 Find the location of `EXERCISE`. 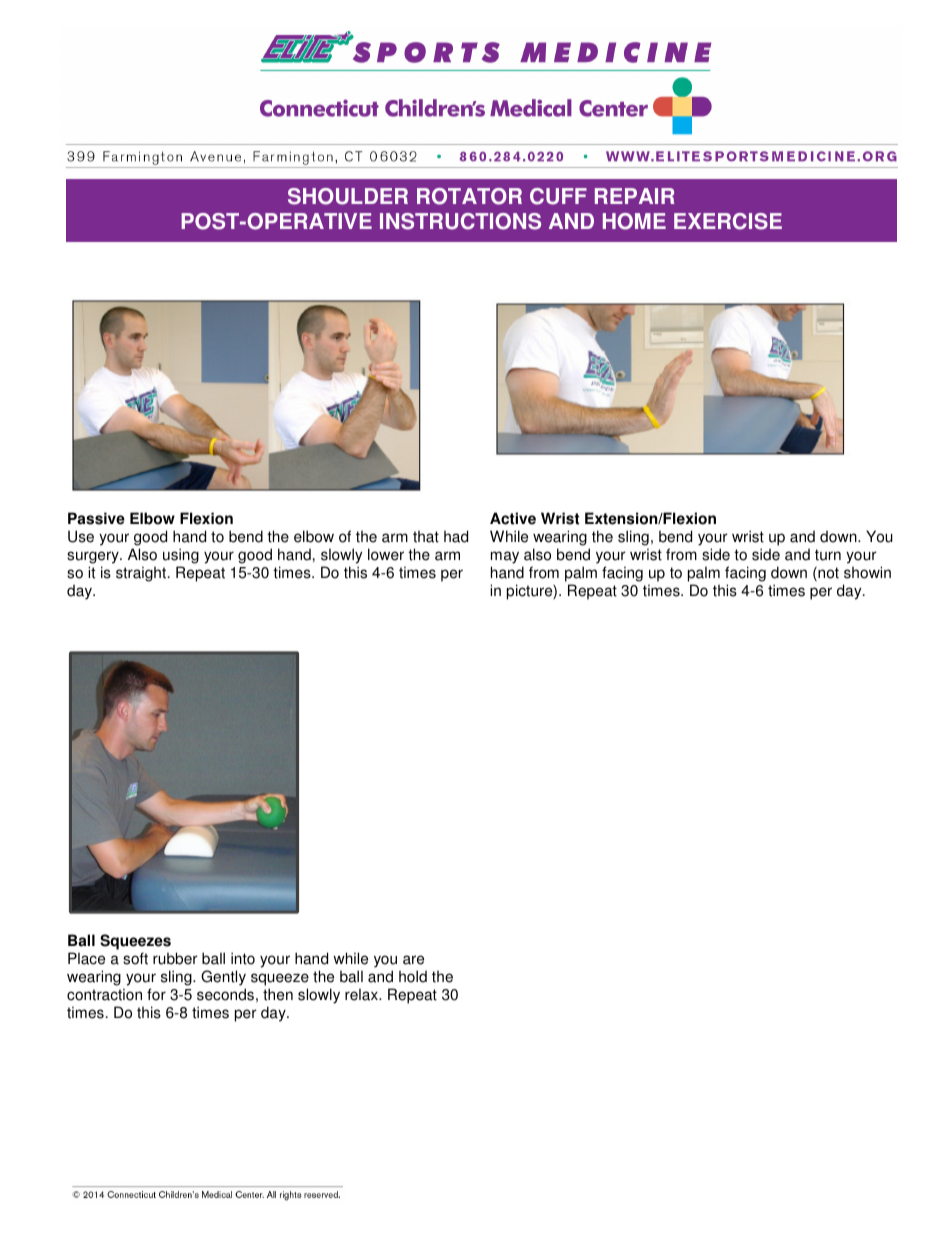

EXERCISE is located at coordinates (728, 221).
